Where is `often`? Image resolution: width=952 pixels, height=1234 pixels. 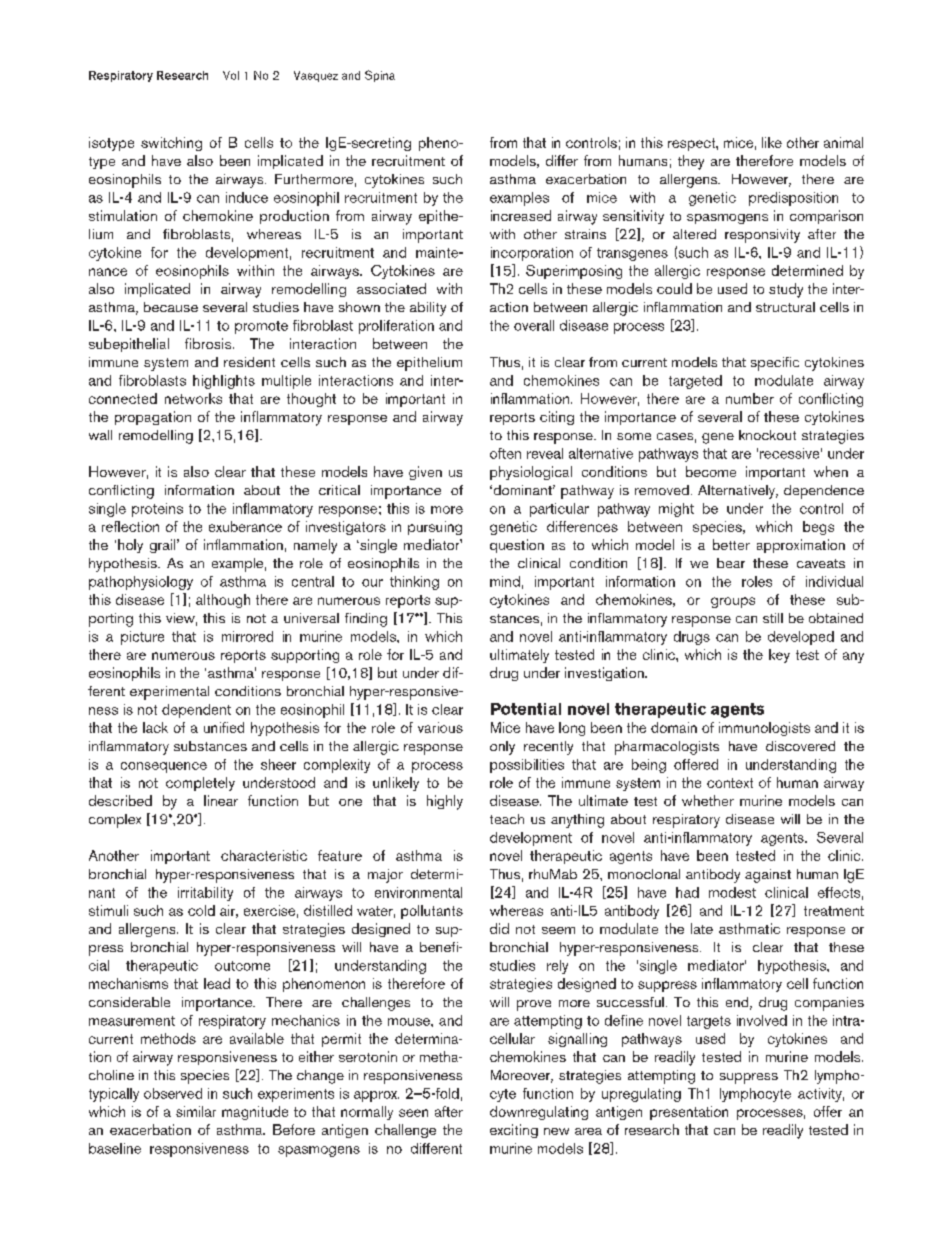
often is located at coordinates (505, 453).
